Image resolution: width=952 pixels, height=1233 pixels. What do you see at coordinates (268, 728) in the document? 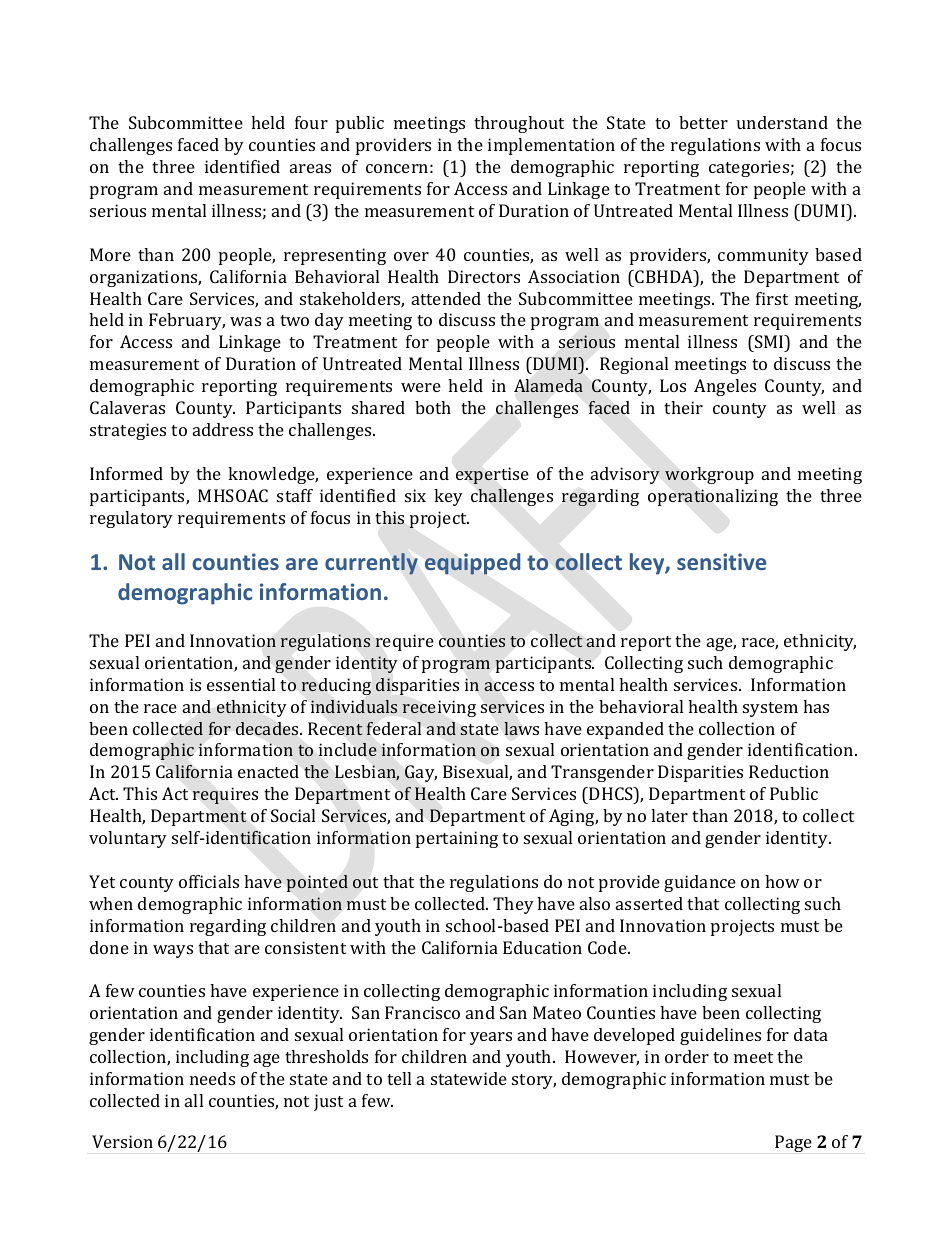
I see `decades` at bounding box center [268, 728].
